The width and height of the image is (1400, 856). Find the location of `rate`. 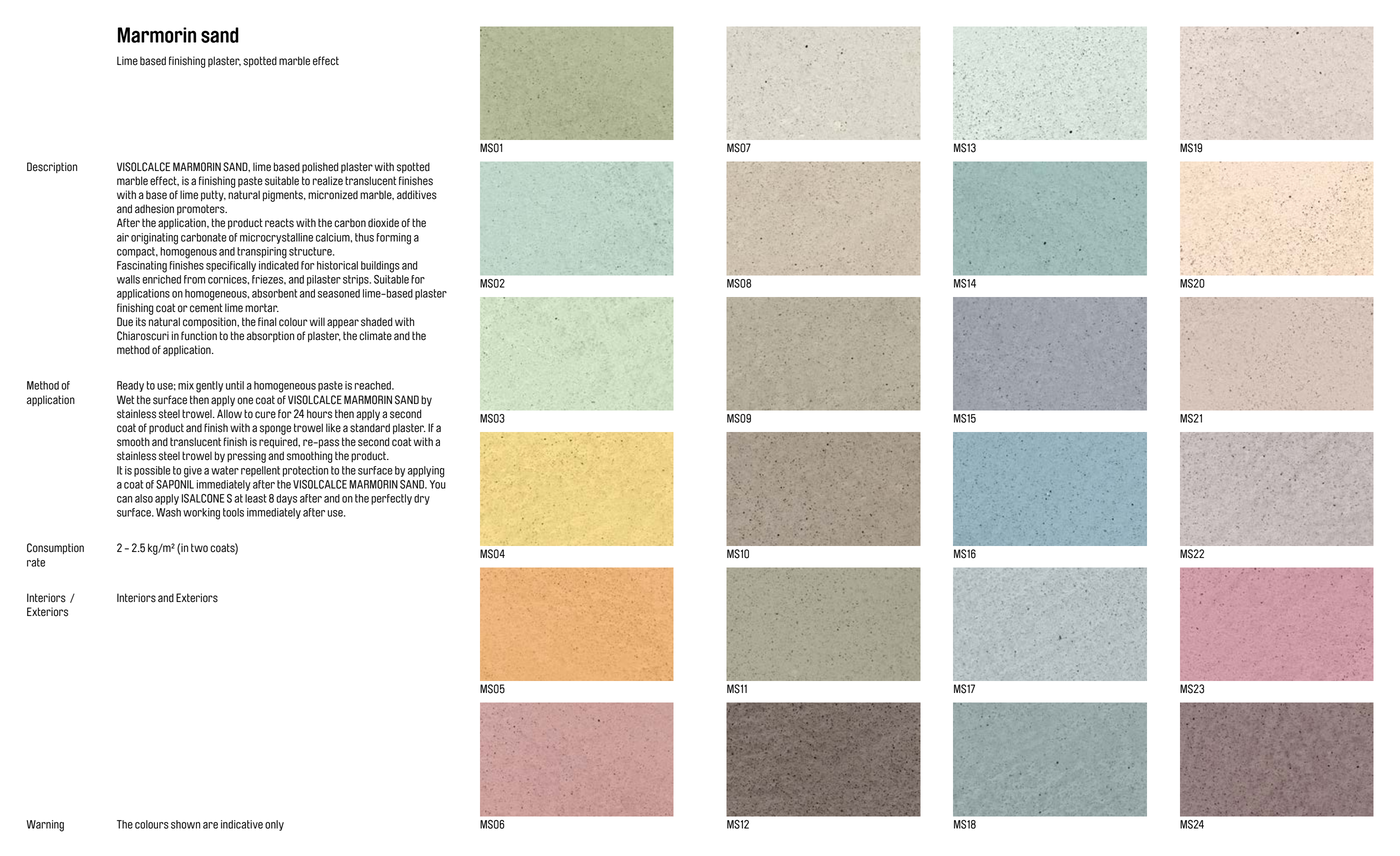

rate is located at coordinates (36, 562).
